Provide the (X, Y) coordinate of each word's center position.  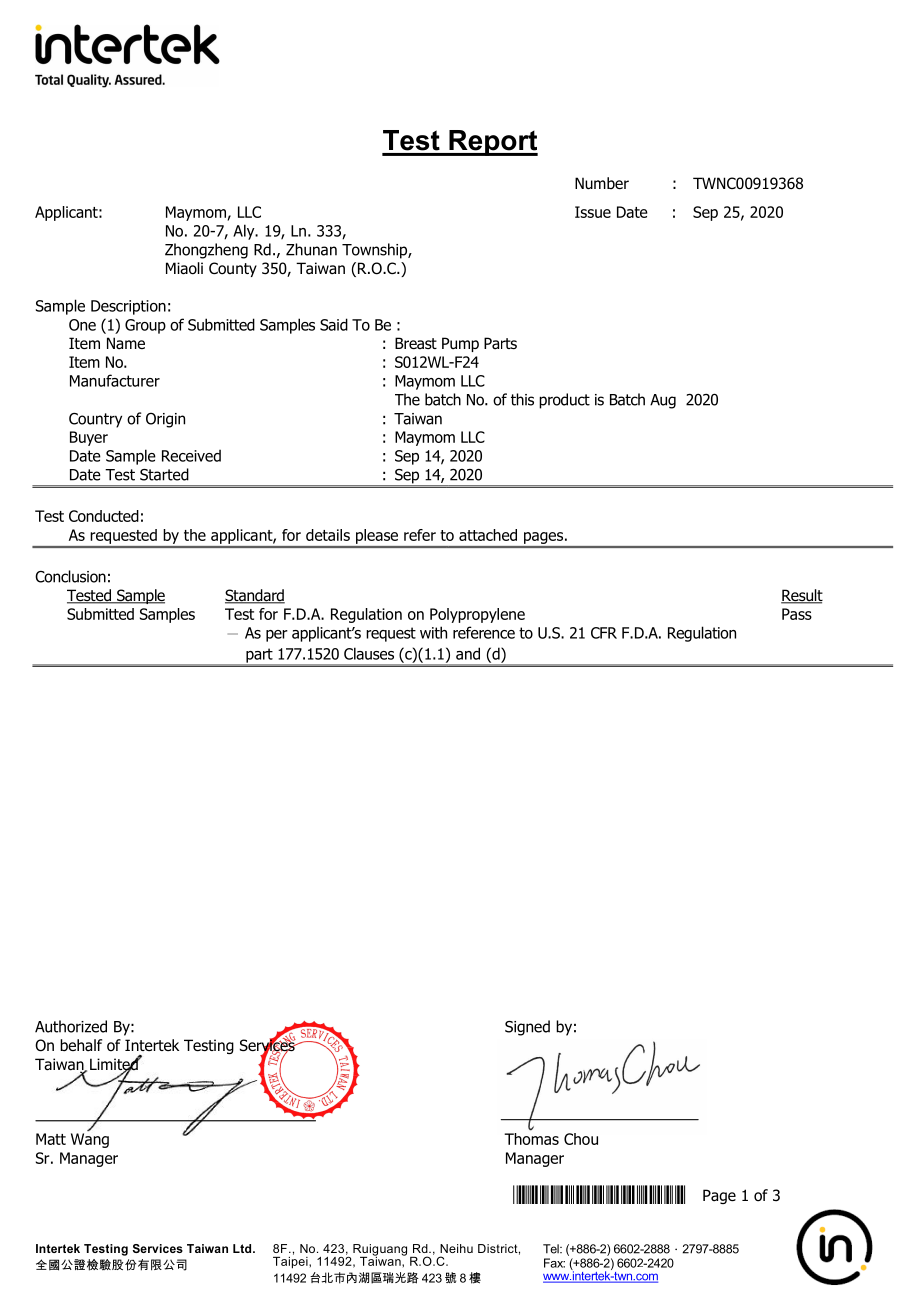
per (277, 636)
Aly (245, 232)
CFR (604, 633)
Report (492, 143)
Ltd (243, 1248)
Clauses (369, 653)
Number (602, 183)
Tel (552, 1249)
